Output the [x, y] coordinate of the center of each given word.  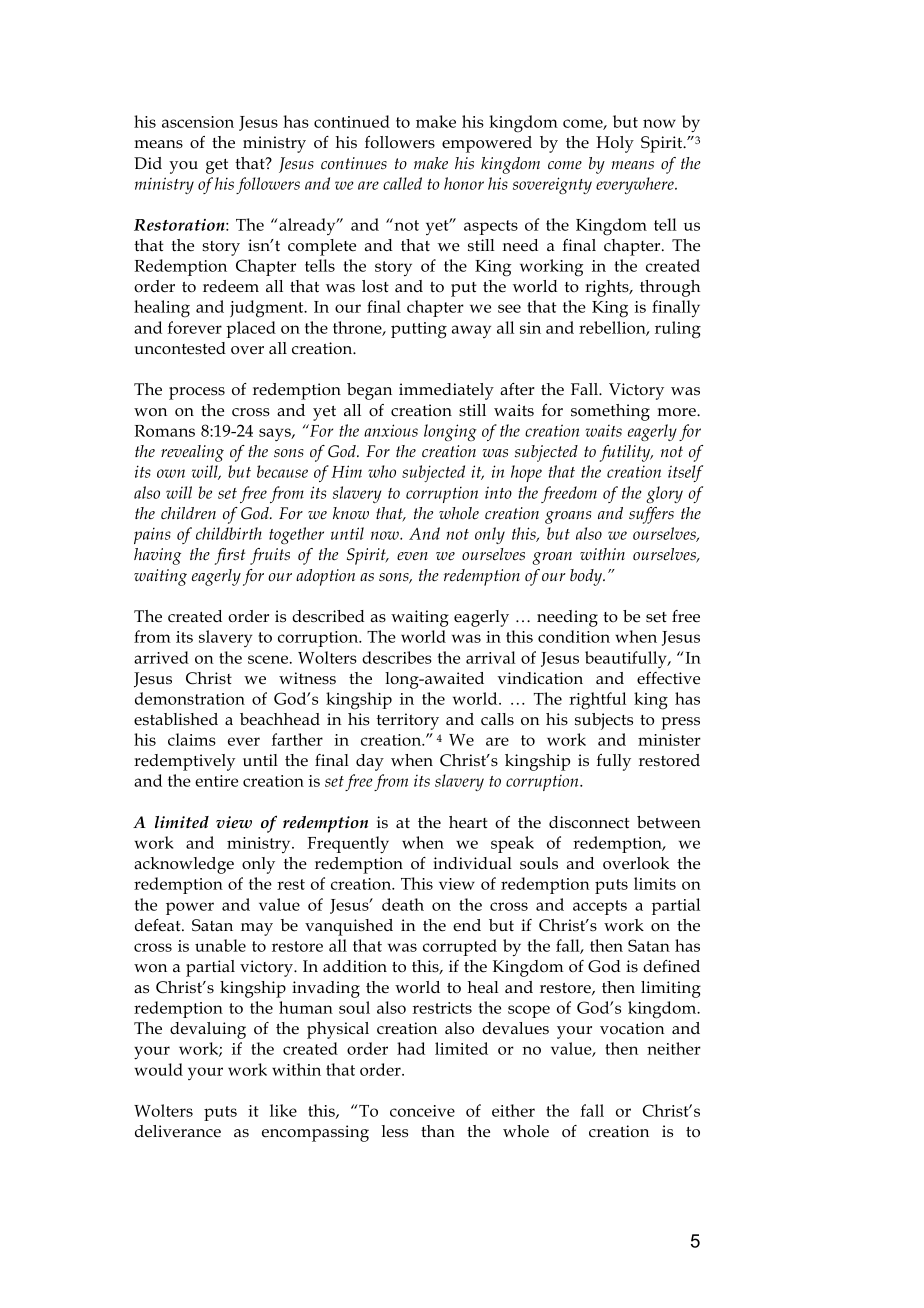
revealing [192, 453]
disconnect [589, 822]
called [402, 183]
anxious [391, 430]
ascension [198, 122]
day [370, 762]
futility [626, 453]
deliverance [178, 1131]
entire [216, 781]
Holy [615, 144]
